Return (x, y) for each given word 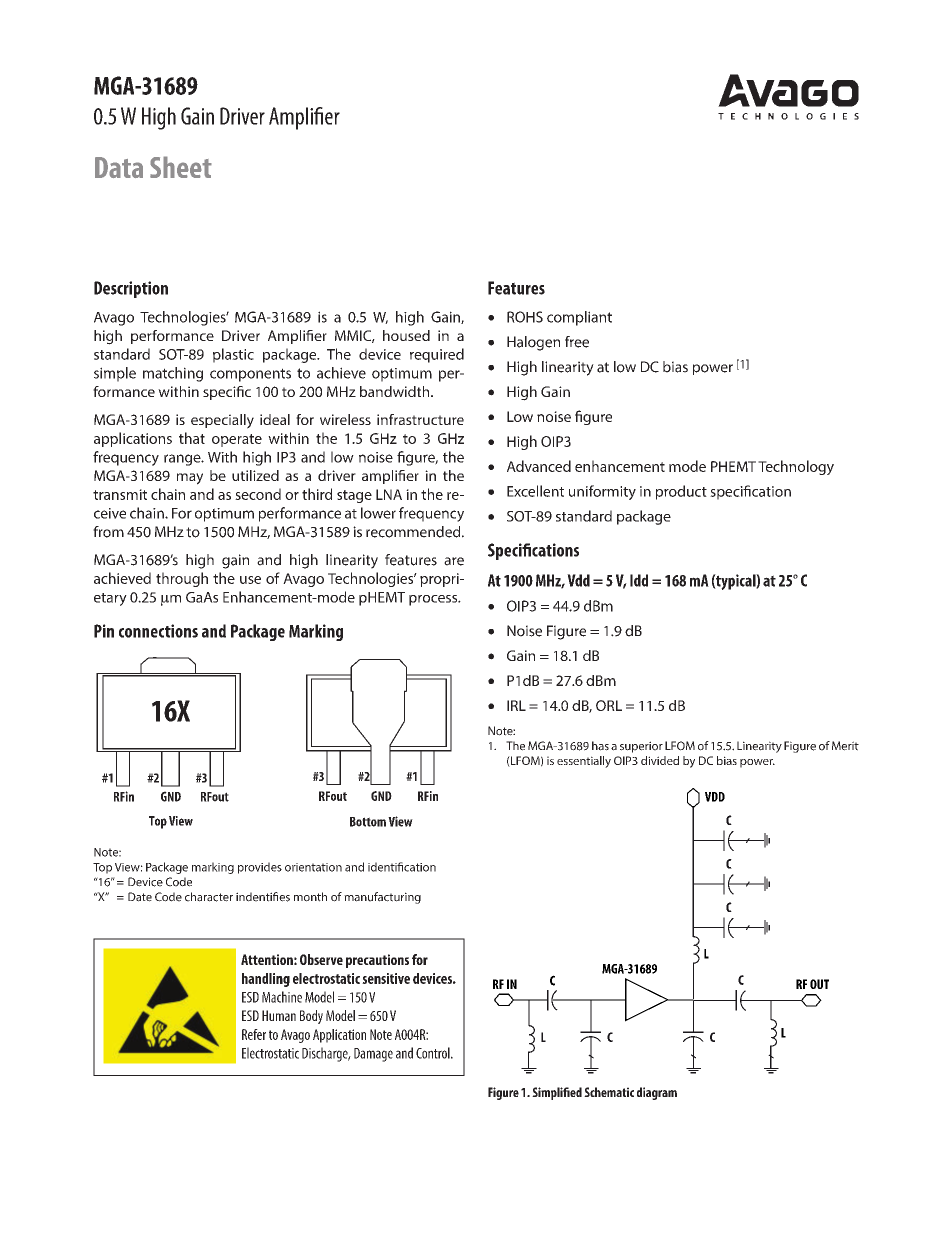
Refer (254, 1034)
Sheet (181, 167)
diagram (657, 1093)
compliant (579, 318)
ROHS (525, 317)
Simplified (557, 1093)
